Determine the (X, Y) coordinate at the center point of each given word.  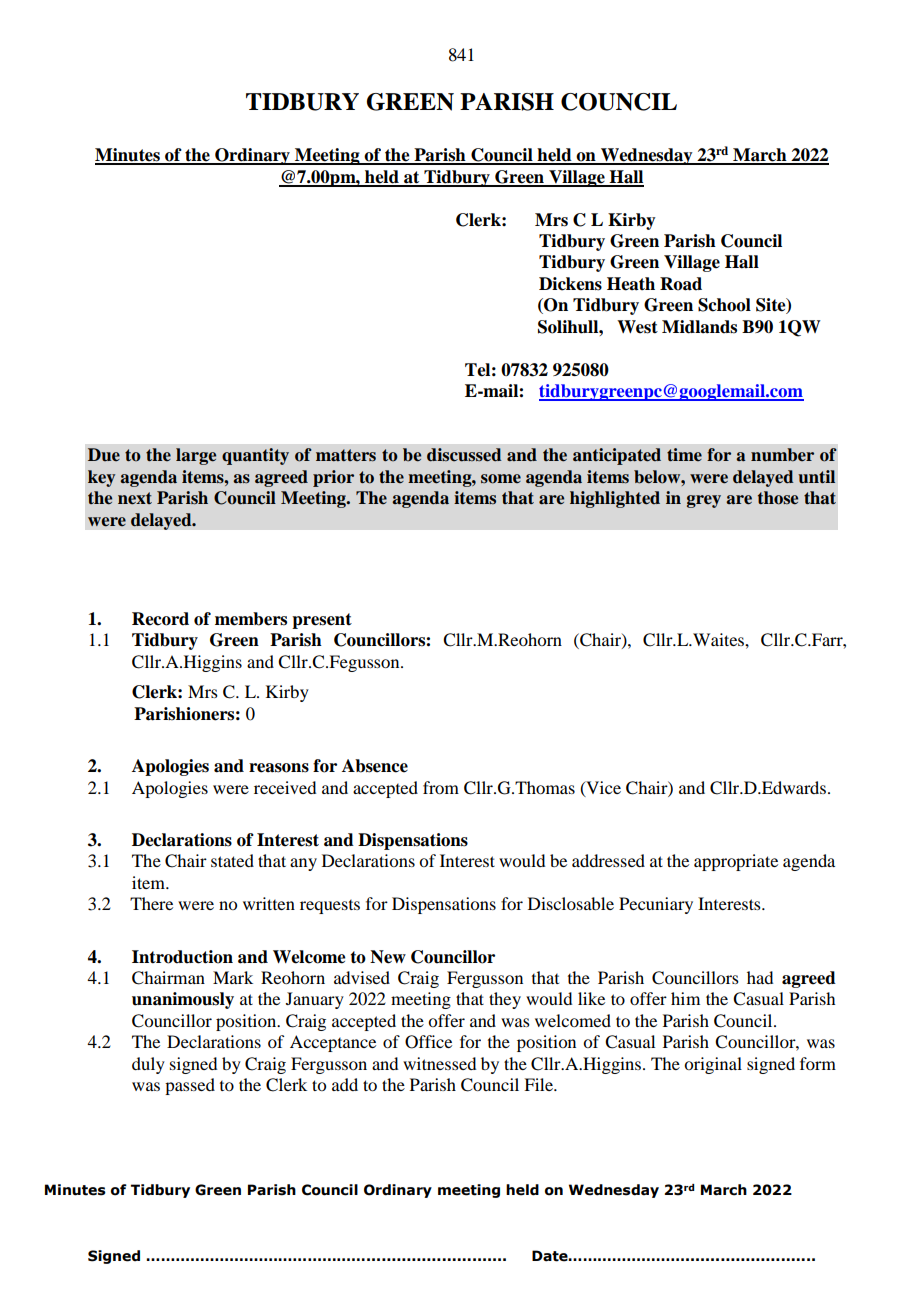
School (724, 305)
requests (330, 907)
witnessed (439, 1063)
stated (232, 860)
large (196, 456)
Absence (375, 766)
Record (160, 619)
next (135, 498)
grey (704, 501)
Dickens (570, 284)
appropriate (736, 862)
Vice (602, 788)
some (501, 479)
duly (148, 1065)
